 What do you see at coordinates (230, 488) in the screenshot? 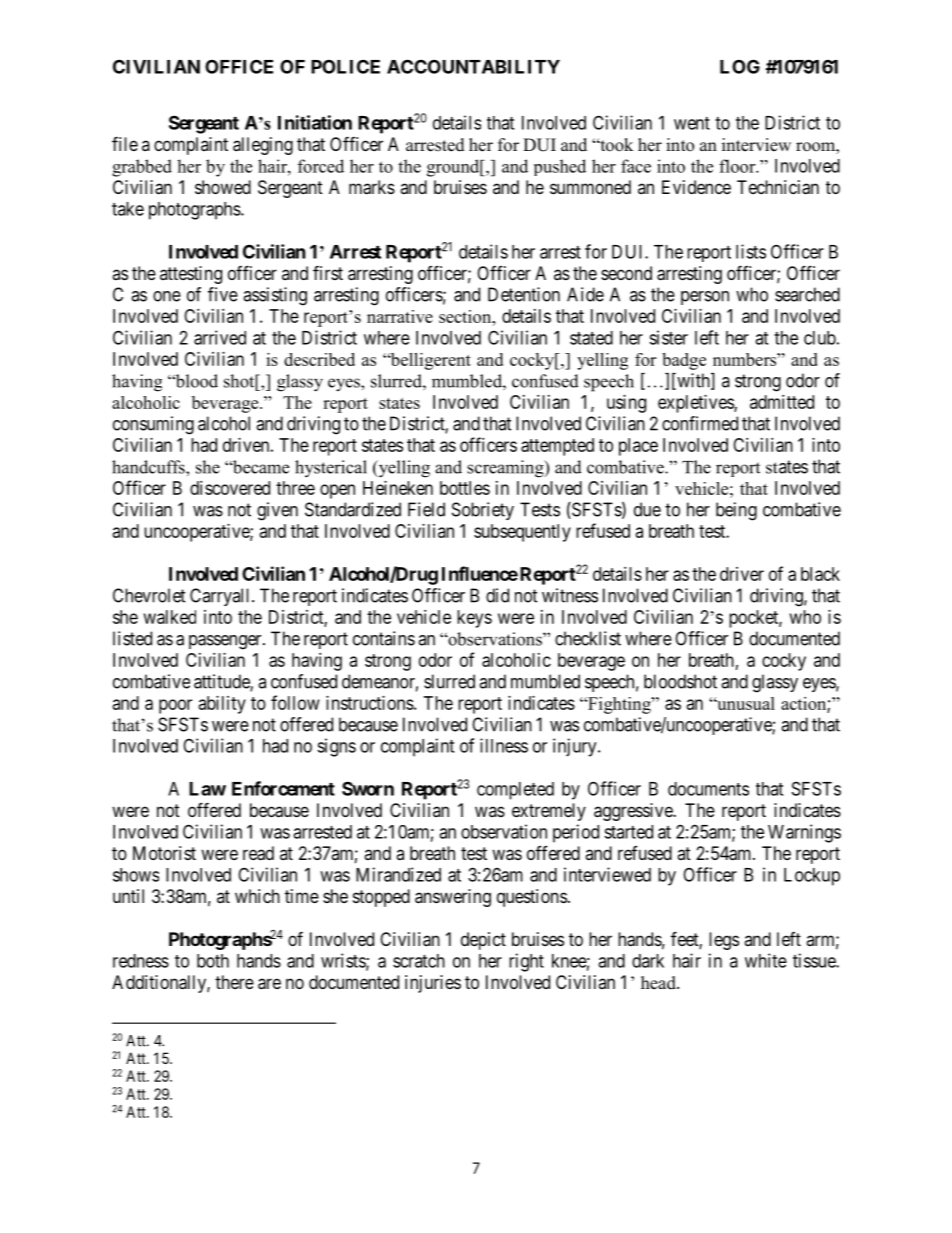
I see `discovered` at bounding box center [230, 488].
